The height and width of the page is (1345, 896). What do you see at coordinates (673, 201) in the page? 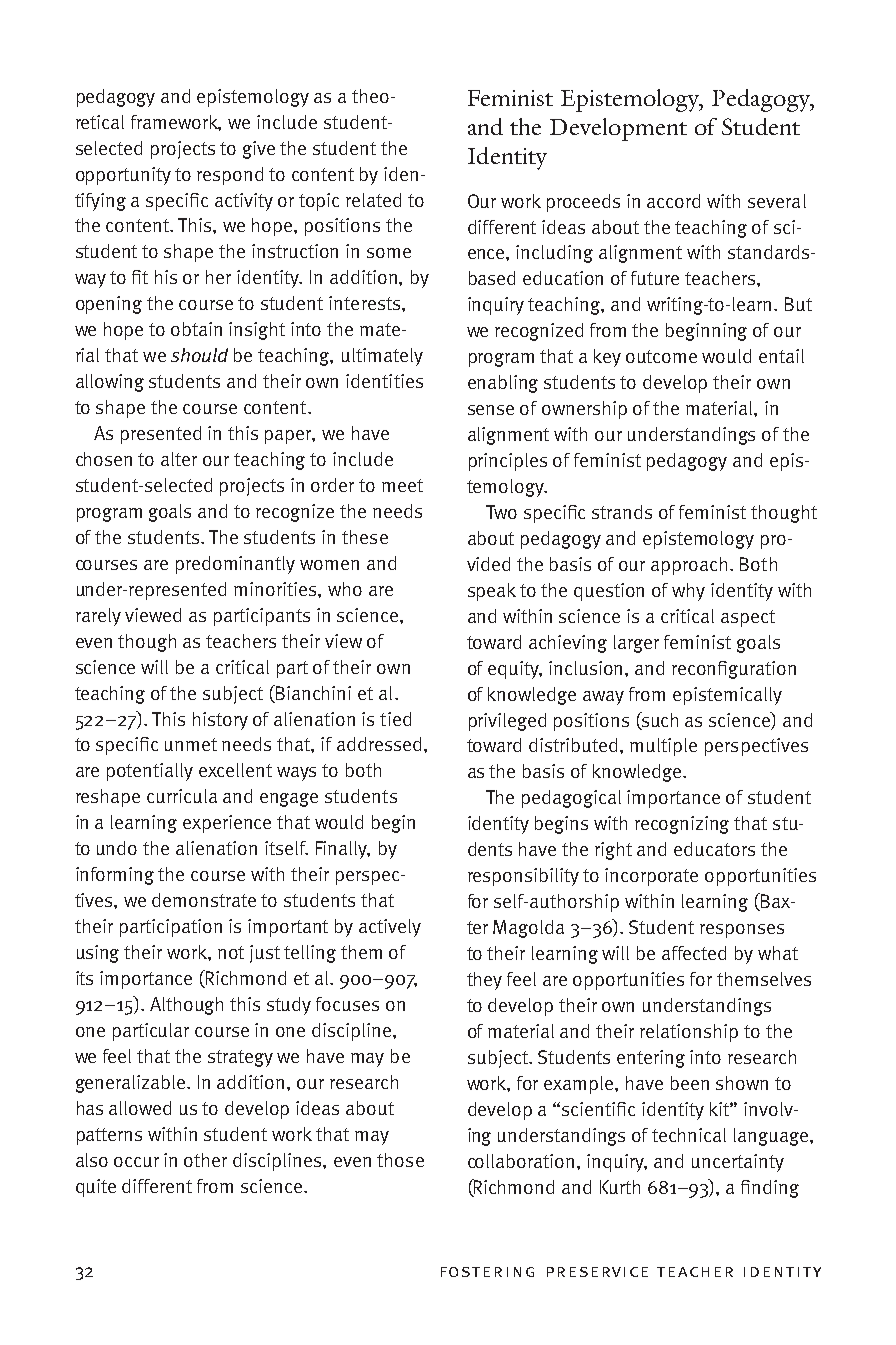
I see `accord` at bounding box center [673, 201].
